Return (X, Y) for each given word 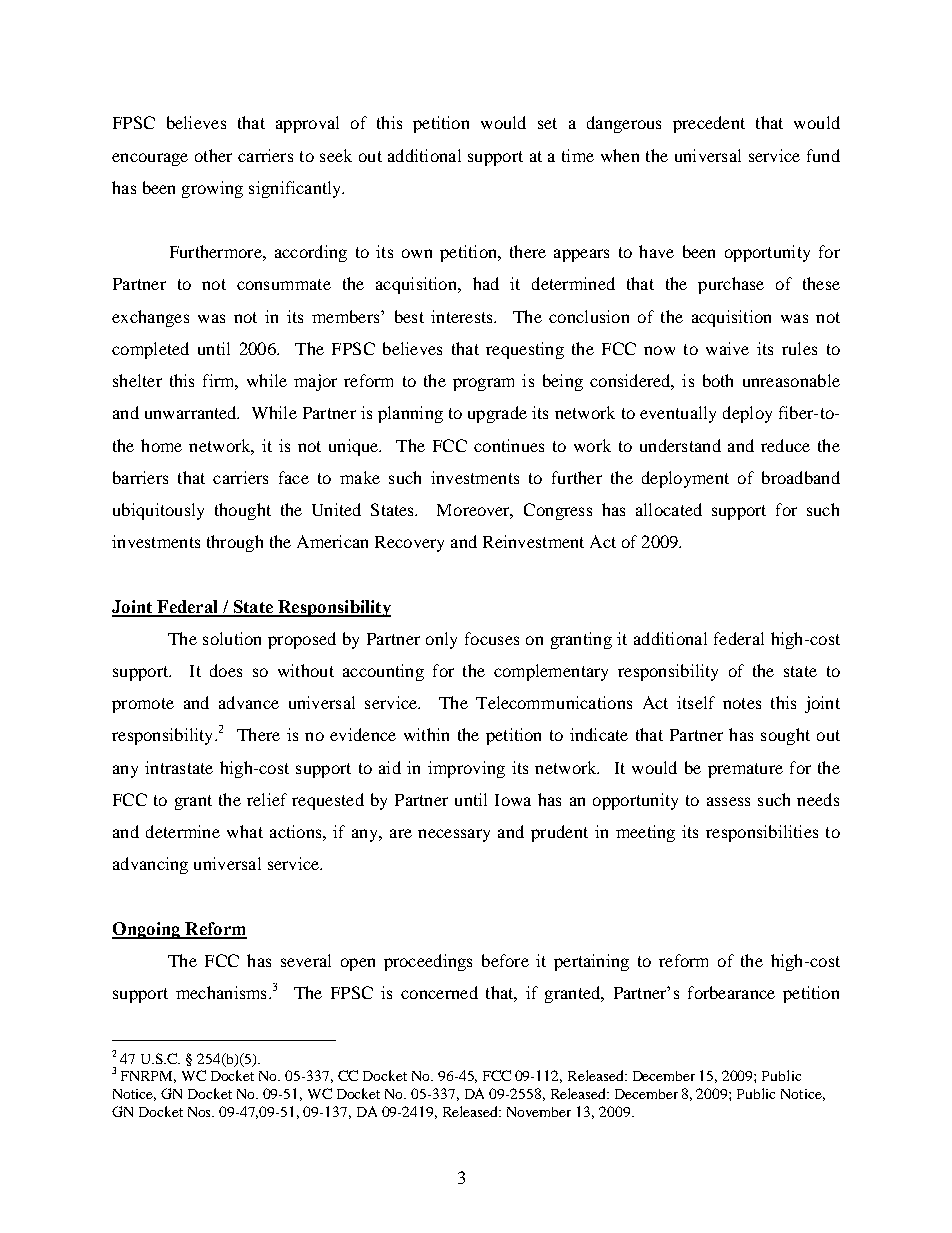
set (547, 123)
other (213, 155)
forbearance (731, 992)
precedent (709, 124)
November (539, 1112)
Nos (201, 1112)
